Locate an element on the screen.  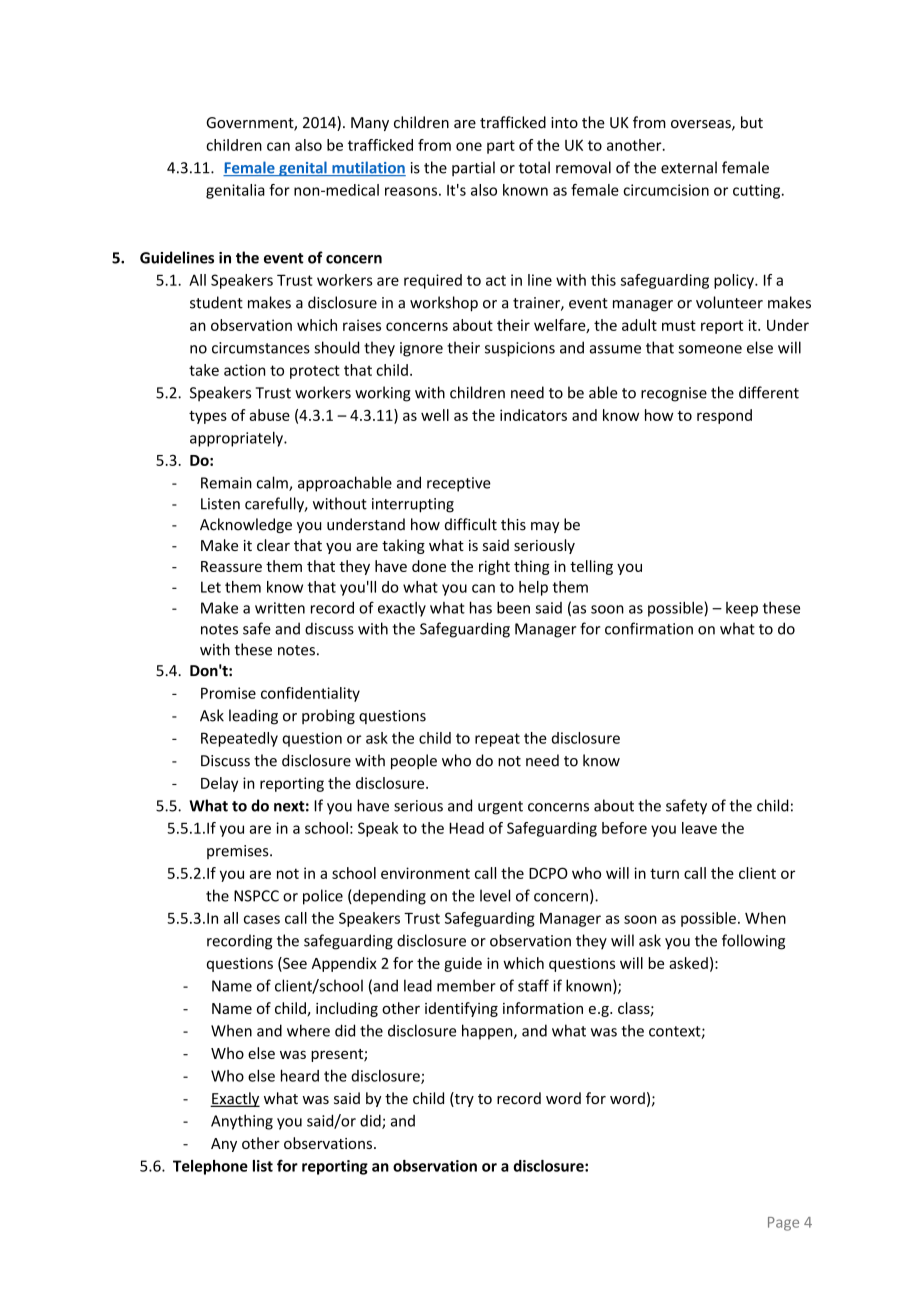
Page is located at coordinates (783, 1224).
